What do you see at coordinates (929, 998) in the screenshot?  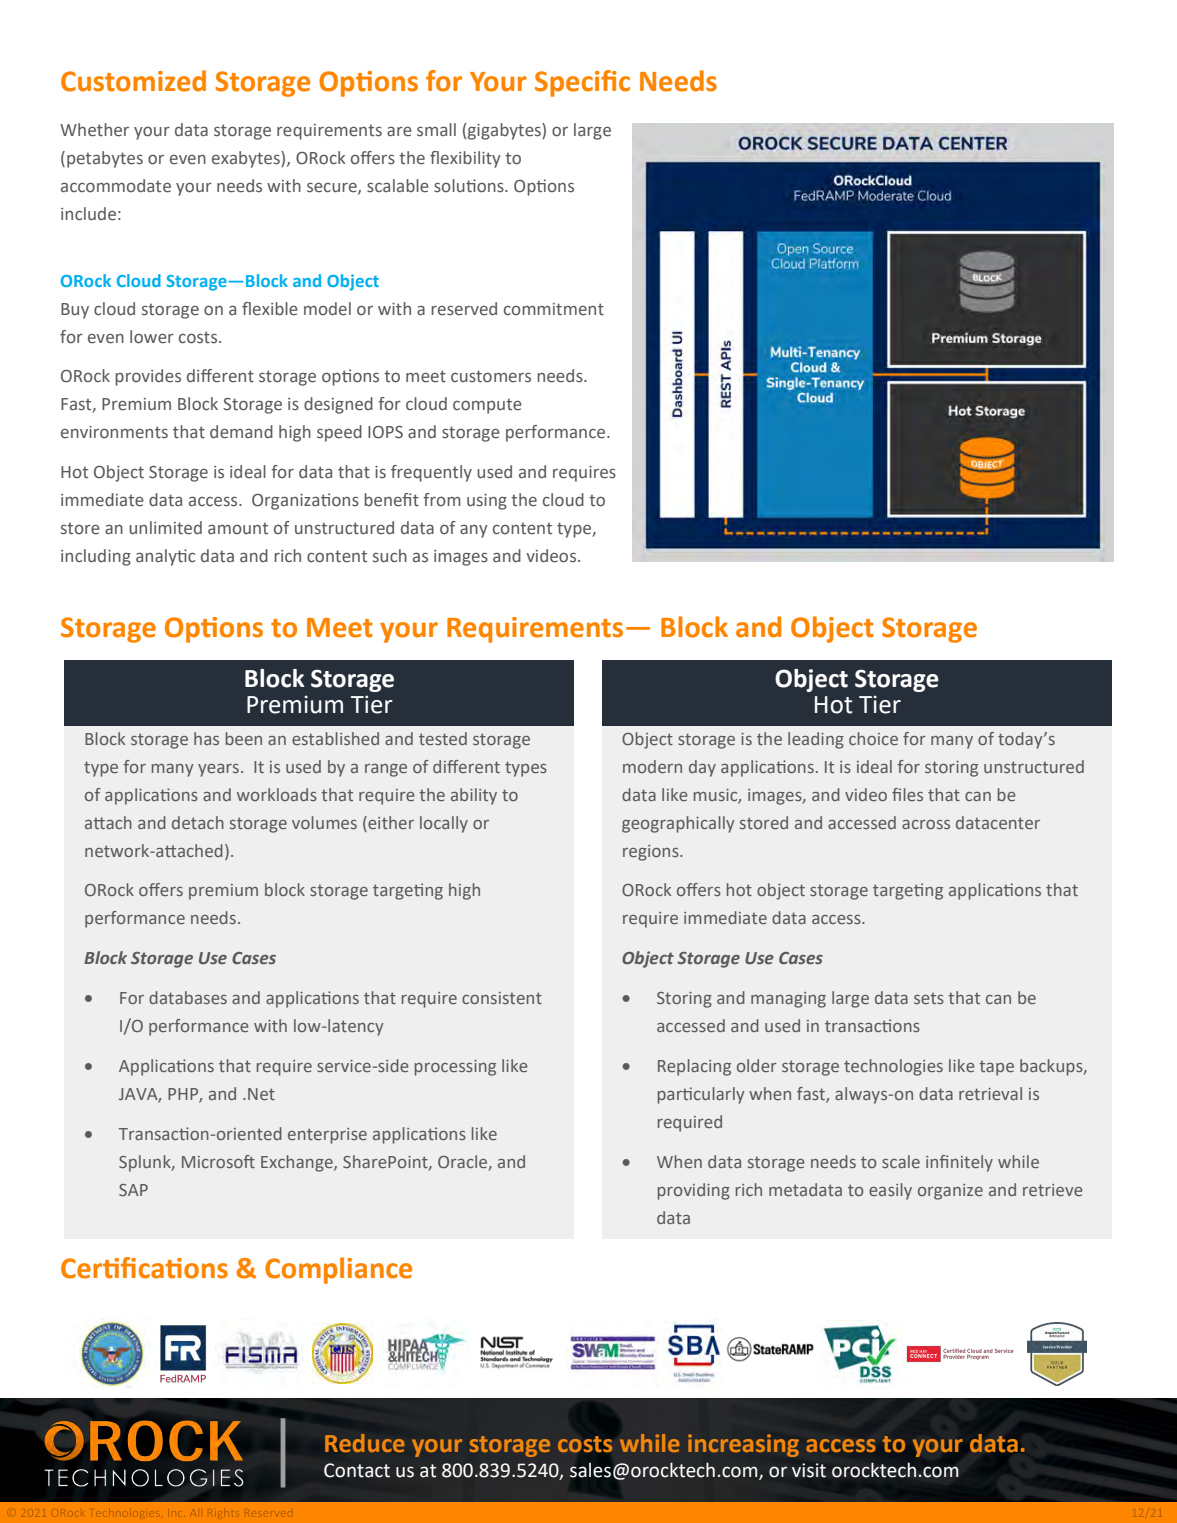 I see `sets` at bounding box center [929, 998].
